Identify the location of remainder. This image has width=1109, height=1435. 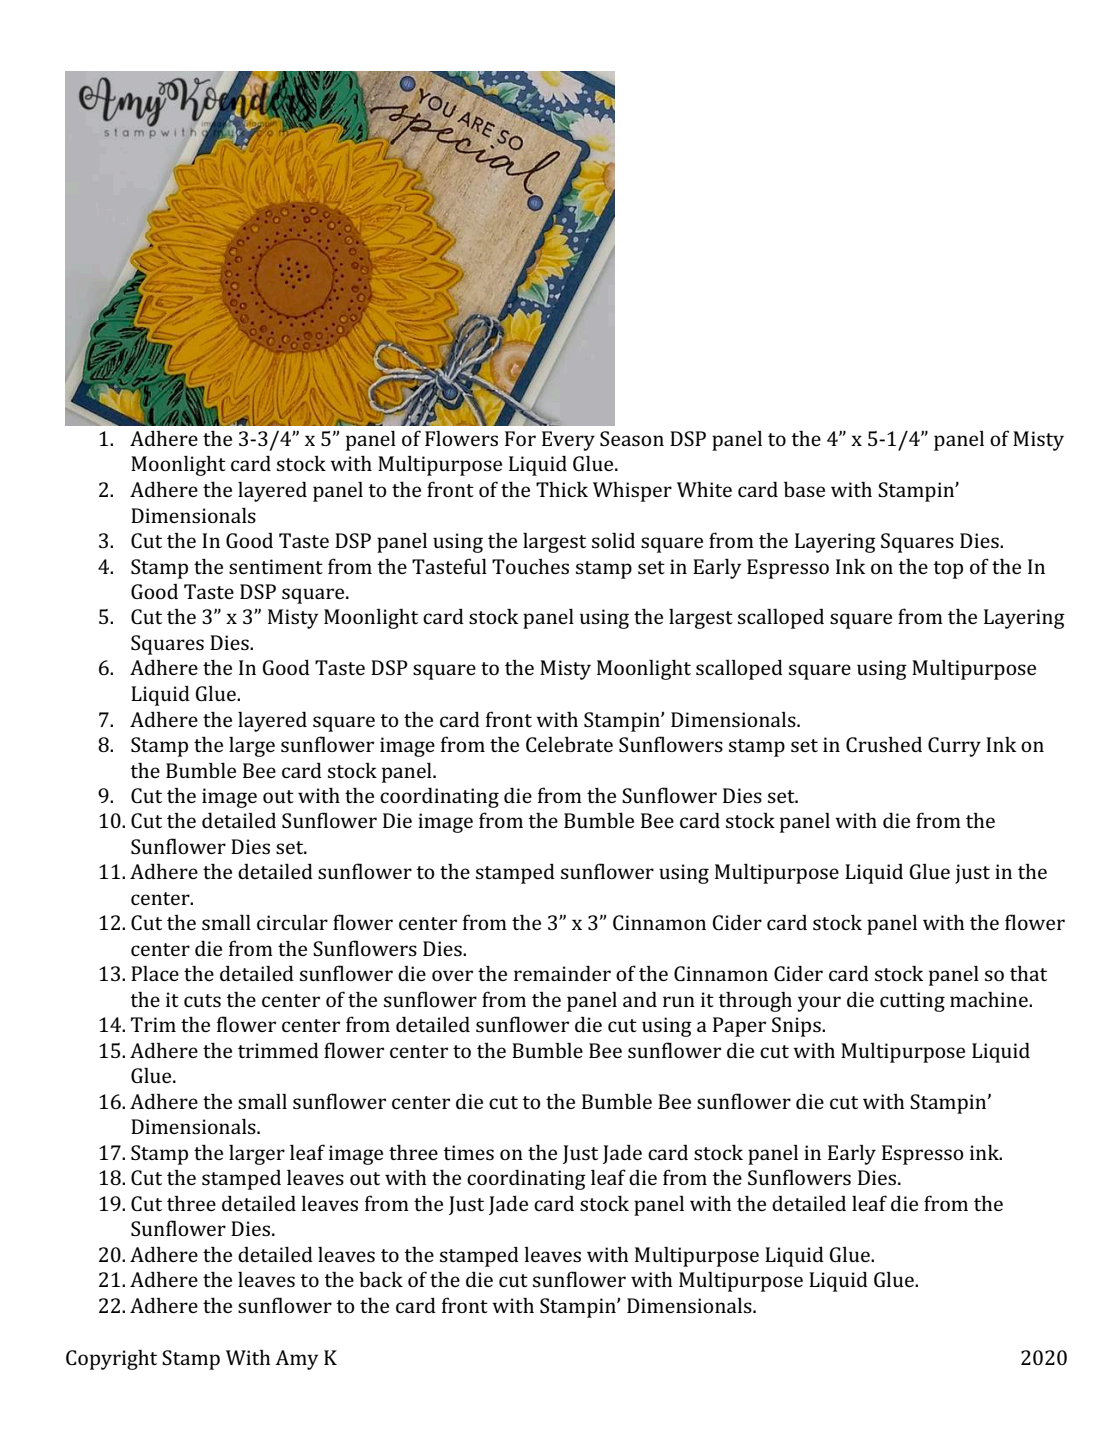
(562, 973).
